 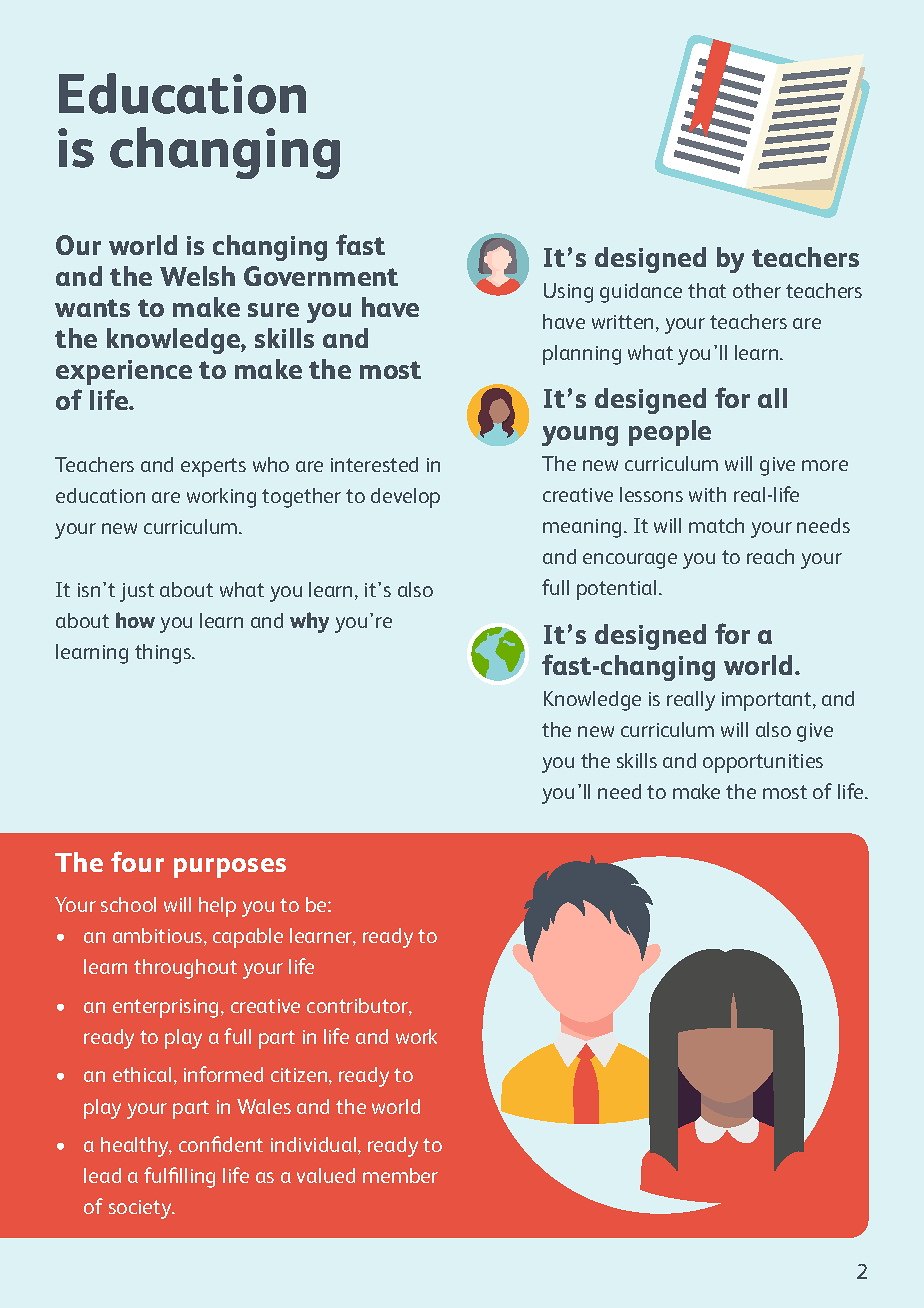 I want to click on member, so click(x=400, y=1175).
